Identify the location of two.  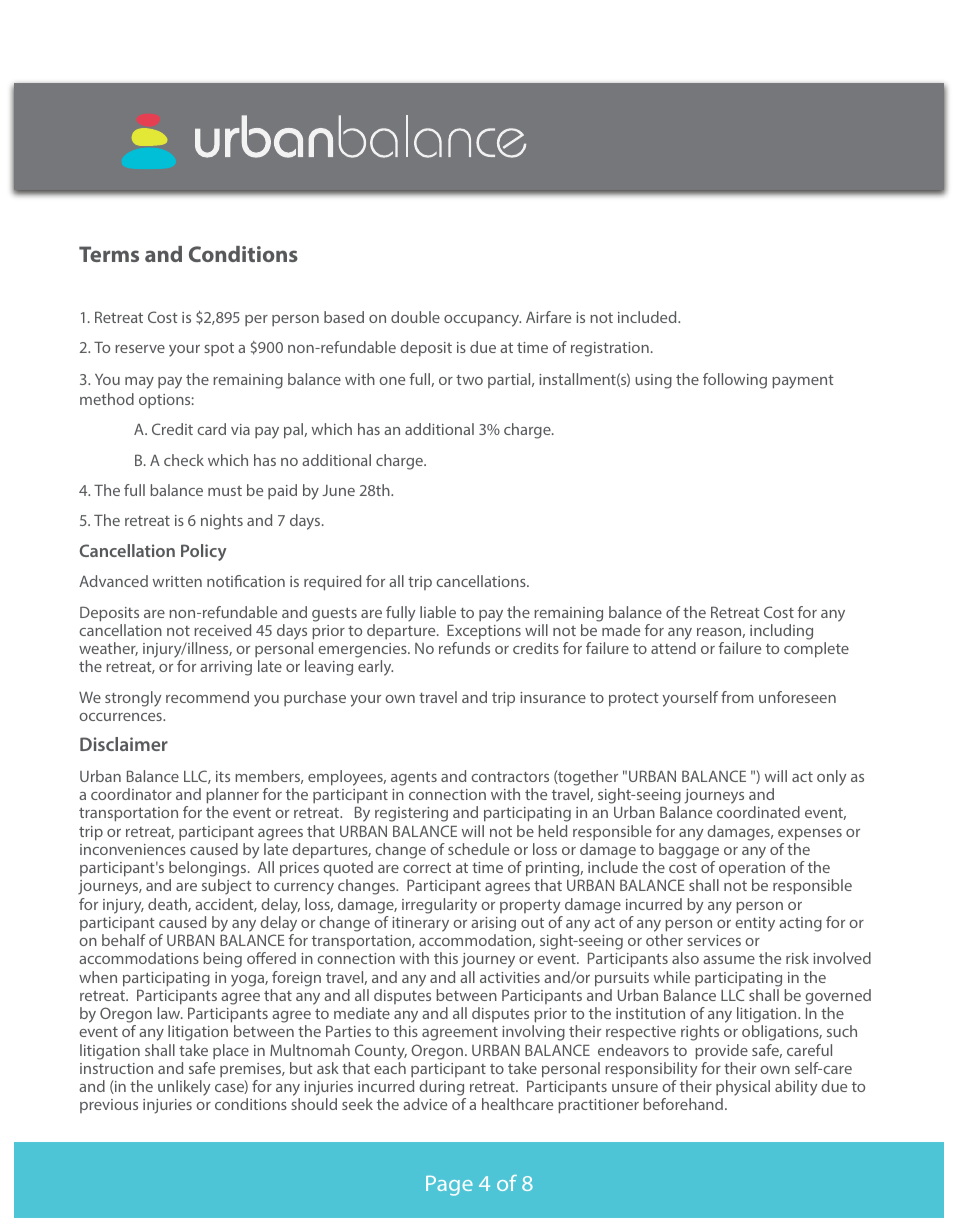
(469, 380).
